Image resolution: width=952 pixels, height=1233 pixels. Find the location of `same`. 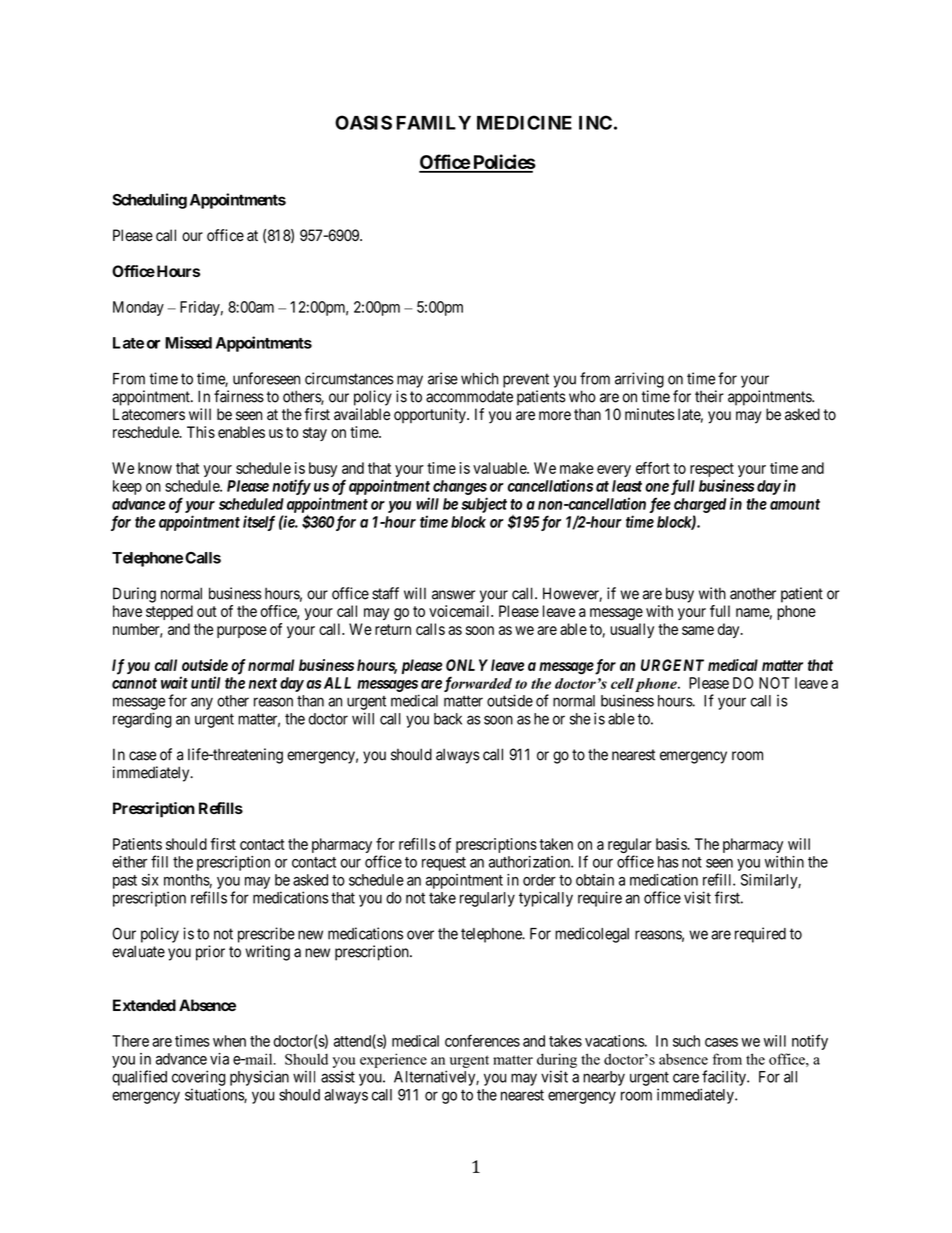

same is located at coordinates (698, 630).
